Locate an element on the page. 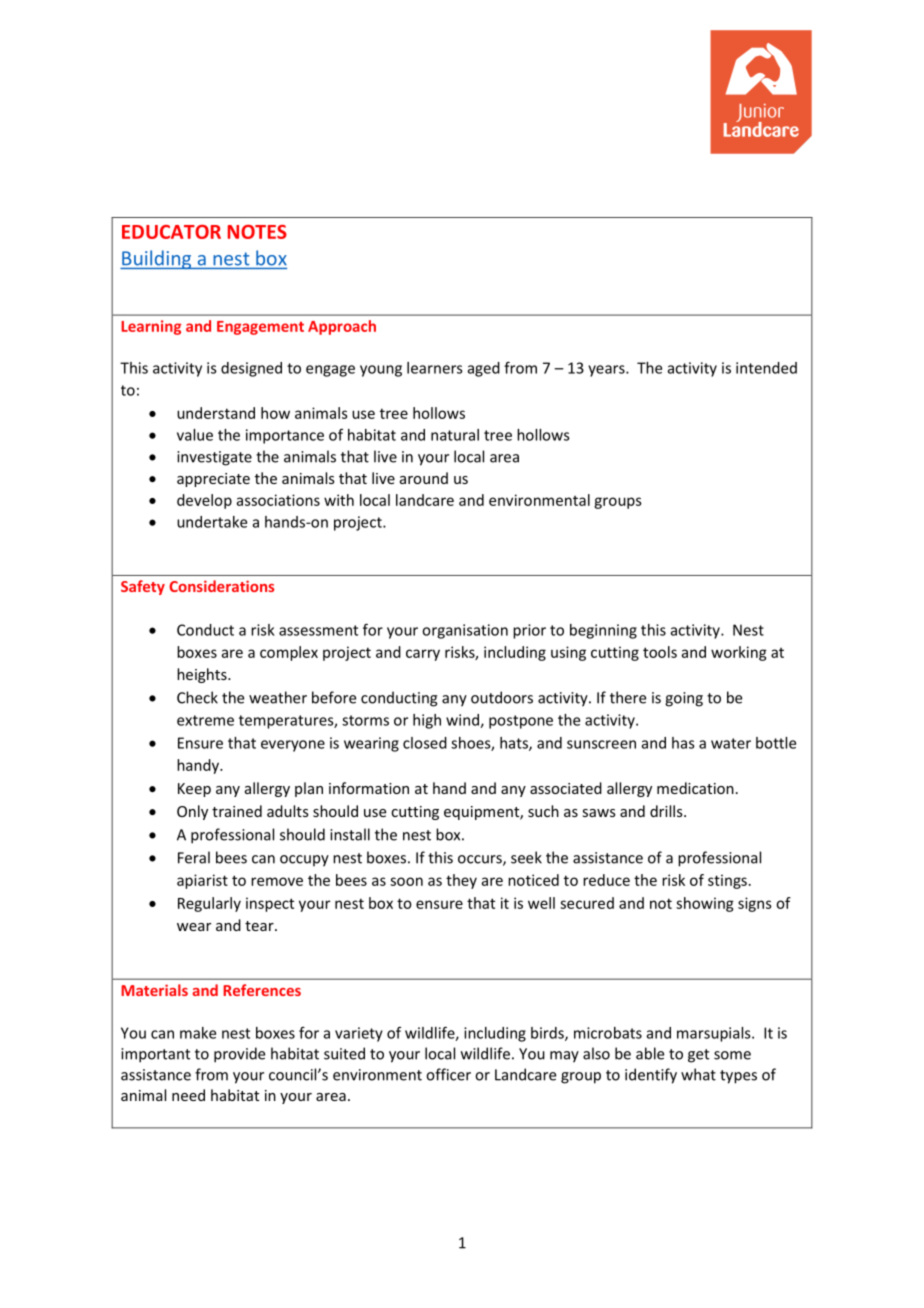  working is located at coordinates (739, 653).
